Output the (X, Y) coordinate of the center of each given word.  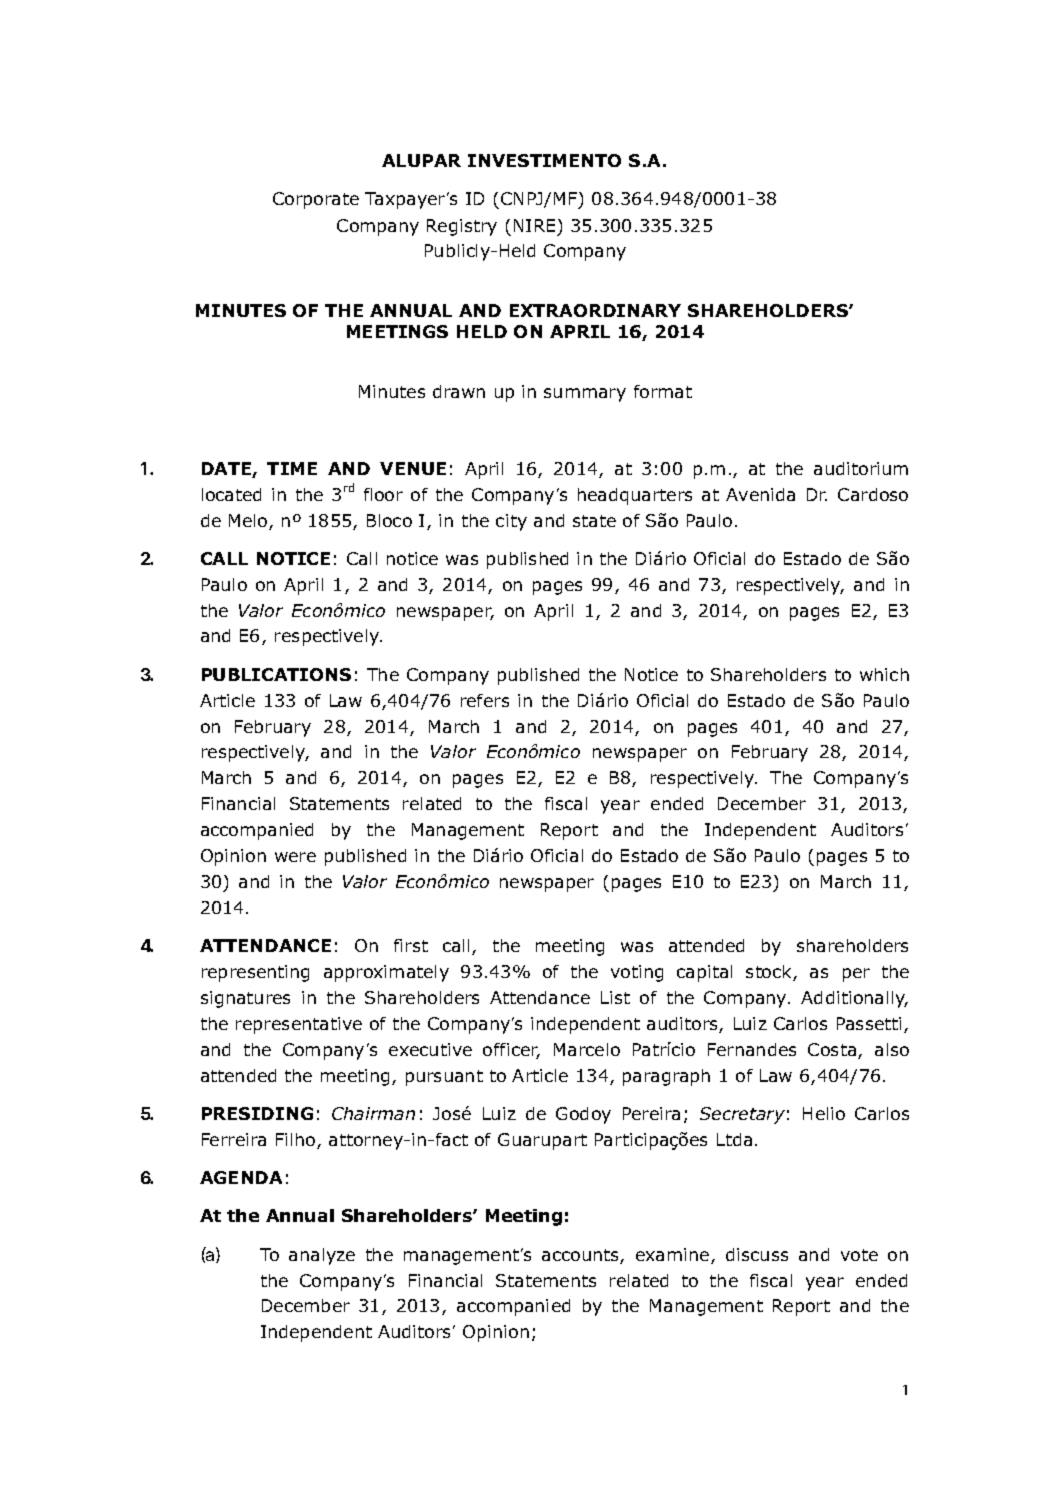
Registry (462, 227)
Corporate (316, 200)
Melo (249, 522)
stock (770, 973)
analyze (322, 1256)
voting (637, 973)
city (511, 522)
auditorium (861, 468)
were (295, 857)
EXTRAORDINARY (595, 310)
